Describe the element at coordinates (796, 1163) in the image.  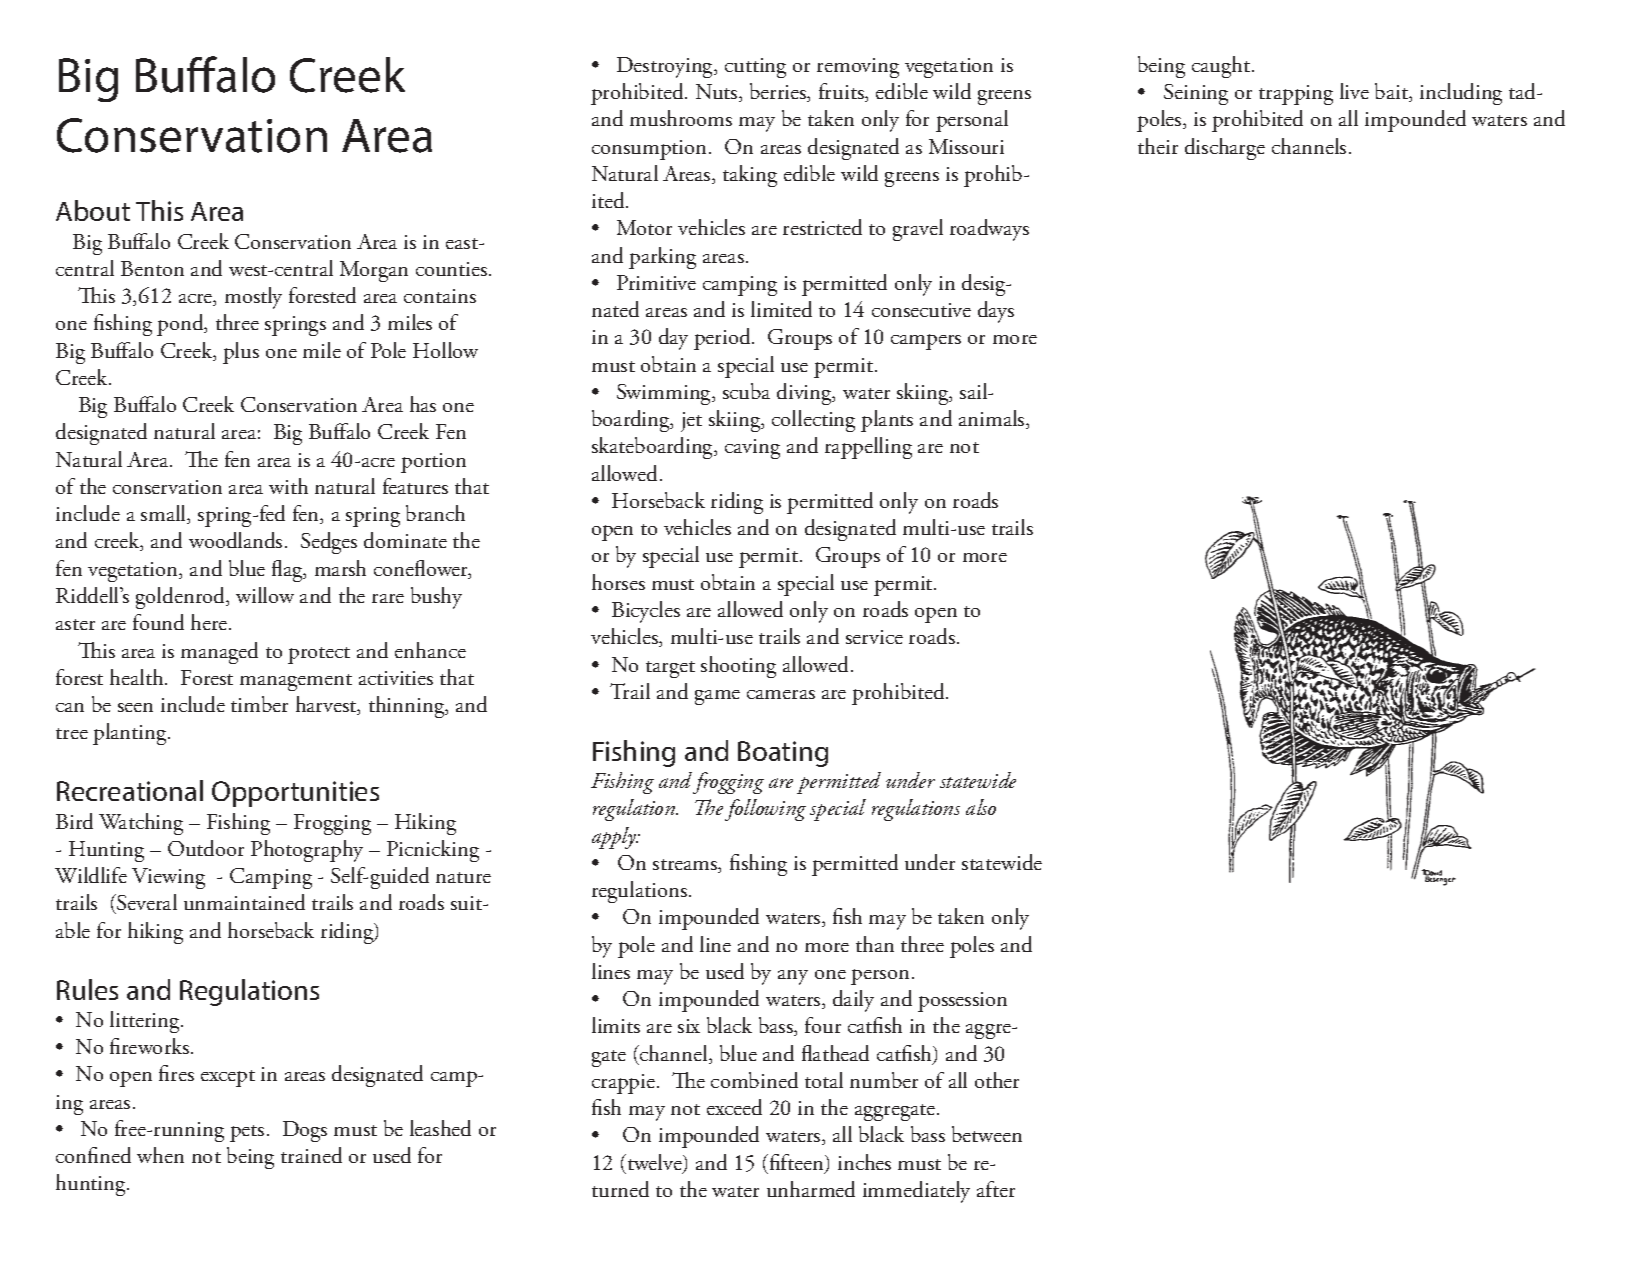
I see `fifteen` at that location.
